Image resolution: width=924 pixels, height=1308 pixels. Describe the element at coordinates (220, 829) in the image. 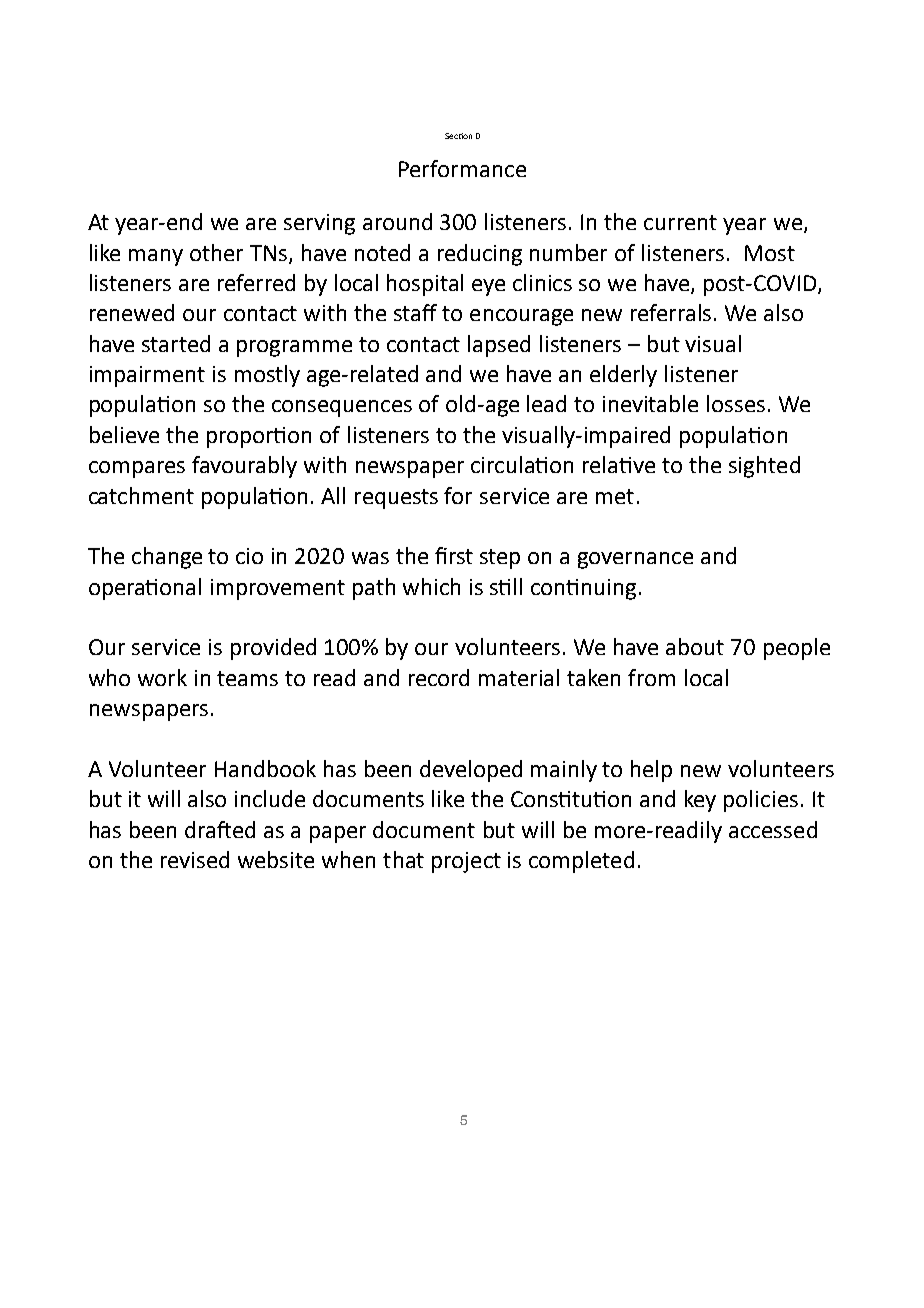

I see `drafted` at that location.
